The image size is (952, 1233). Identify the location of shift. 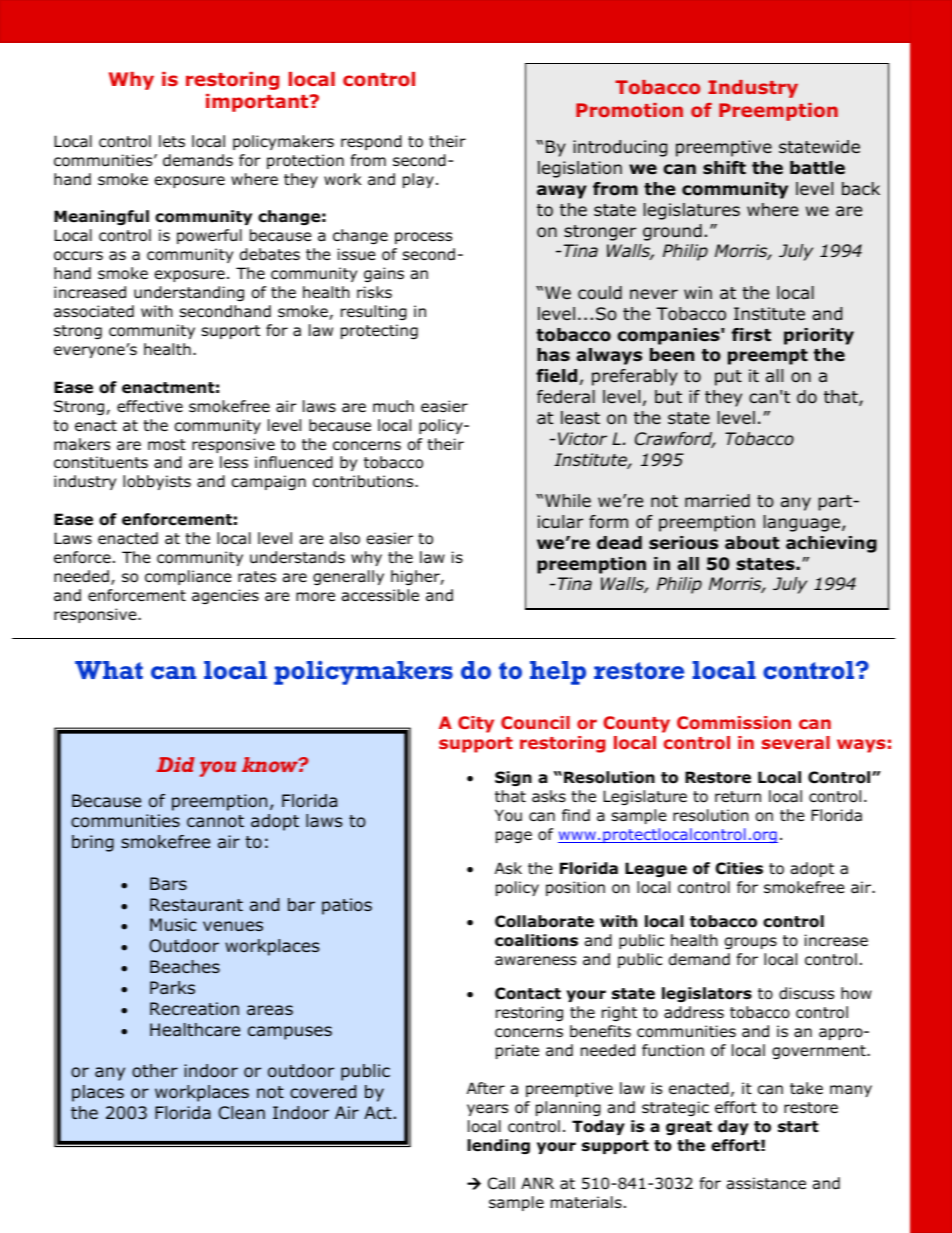
(724, 168).
